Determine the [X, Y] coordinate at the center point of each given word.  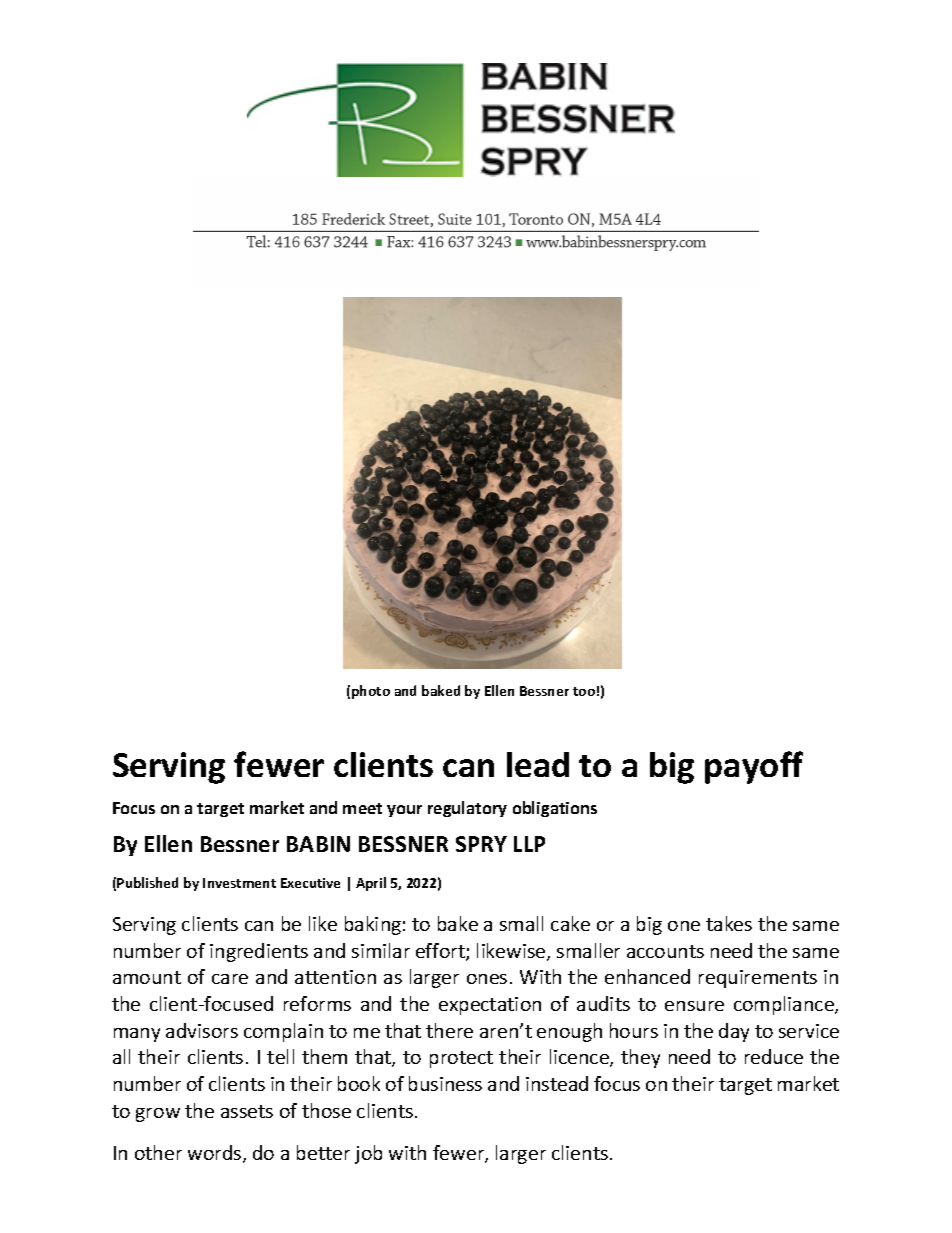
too [584, 691]
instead [557, 1083]
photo [371, 692]
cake [570, 923]
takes [729, 923]
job [368, 1154]
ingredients [259, 952]
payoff [754, 767]
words [216, 1154]
